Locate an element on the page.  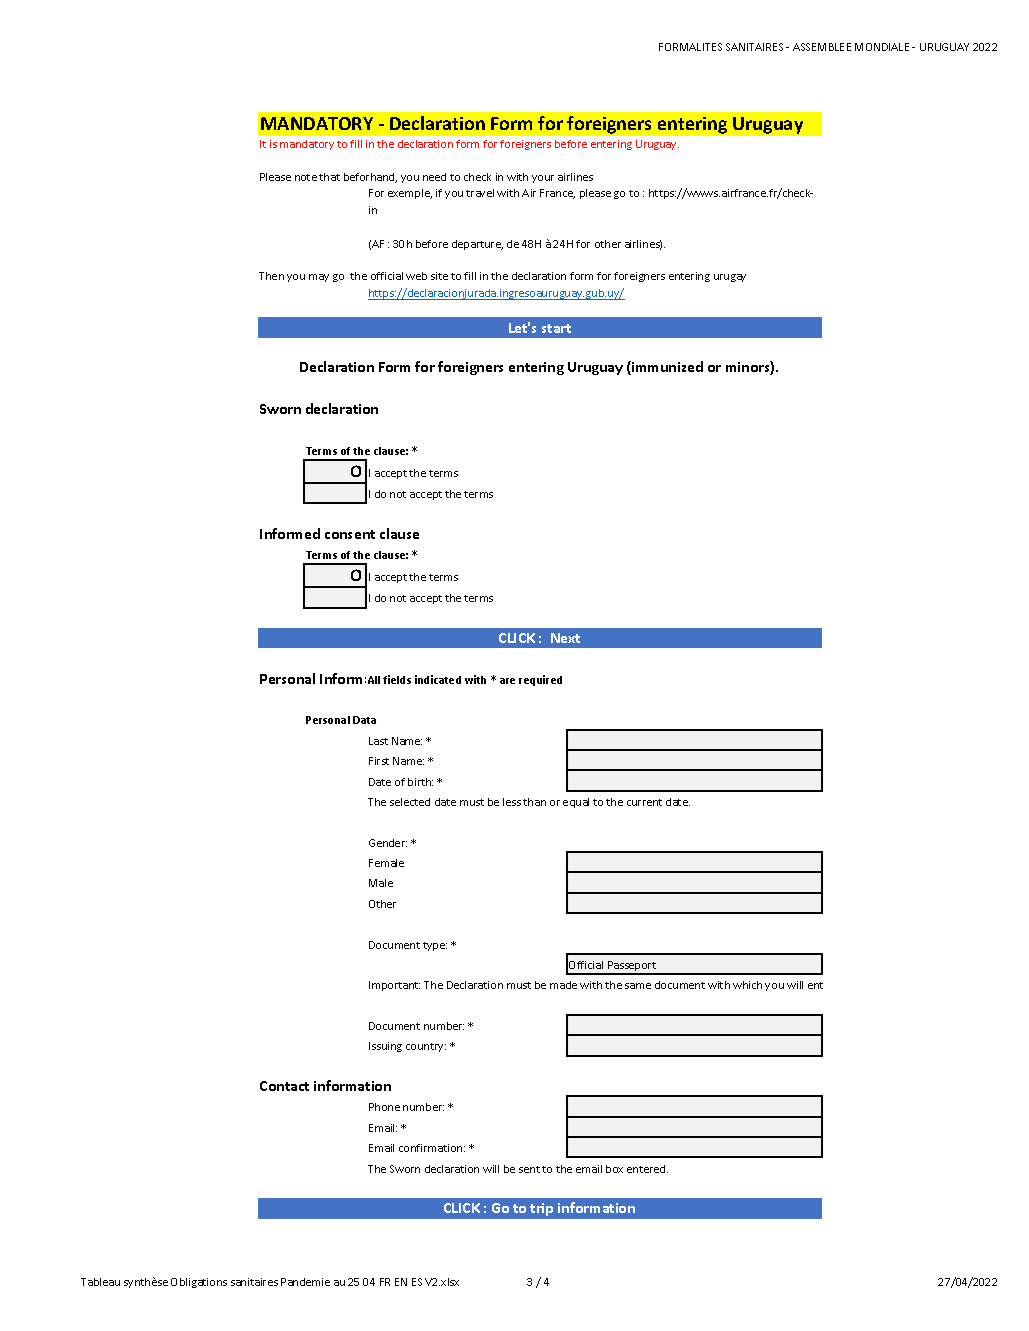
your is located at coordinates (543, 179).
